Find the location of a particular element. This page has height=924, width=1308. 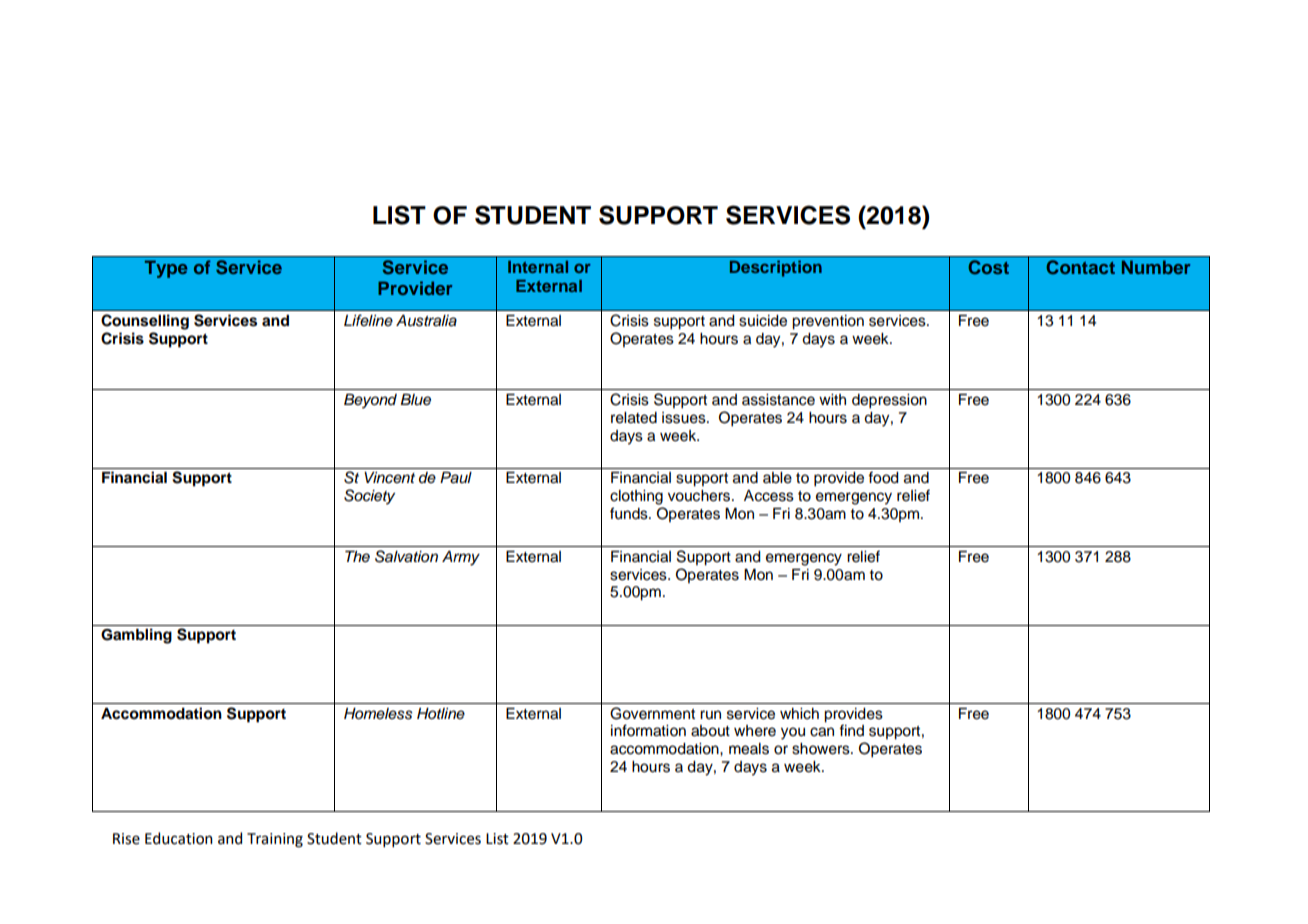

Cost is located at coordinates (988, 267).
